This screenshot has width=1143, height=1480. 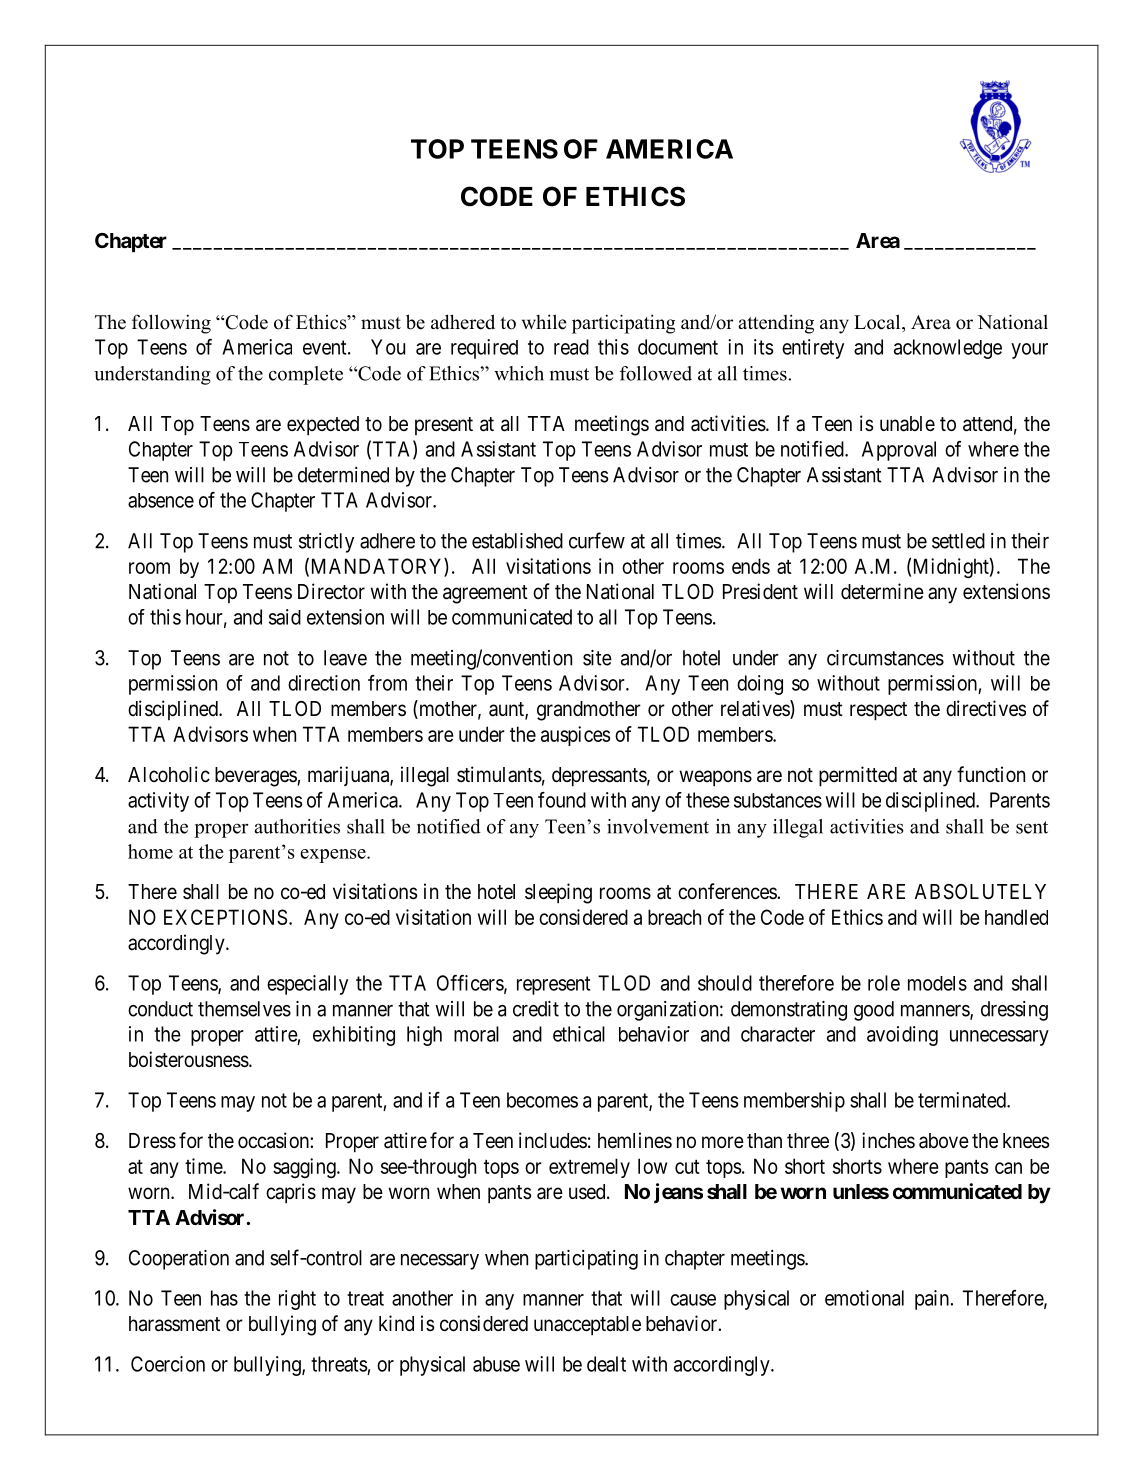 What do you see at coordinates (658, 826) in the screenshot?
I see `involvement` at bounding box center [658, 826].
